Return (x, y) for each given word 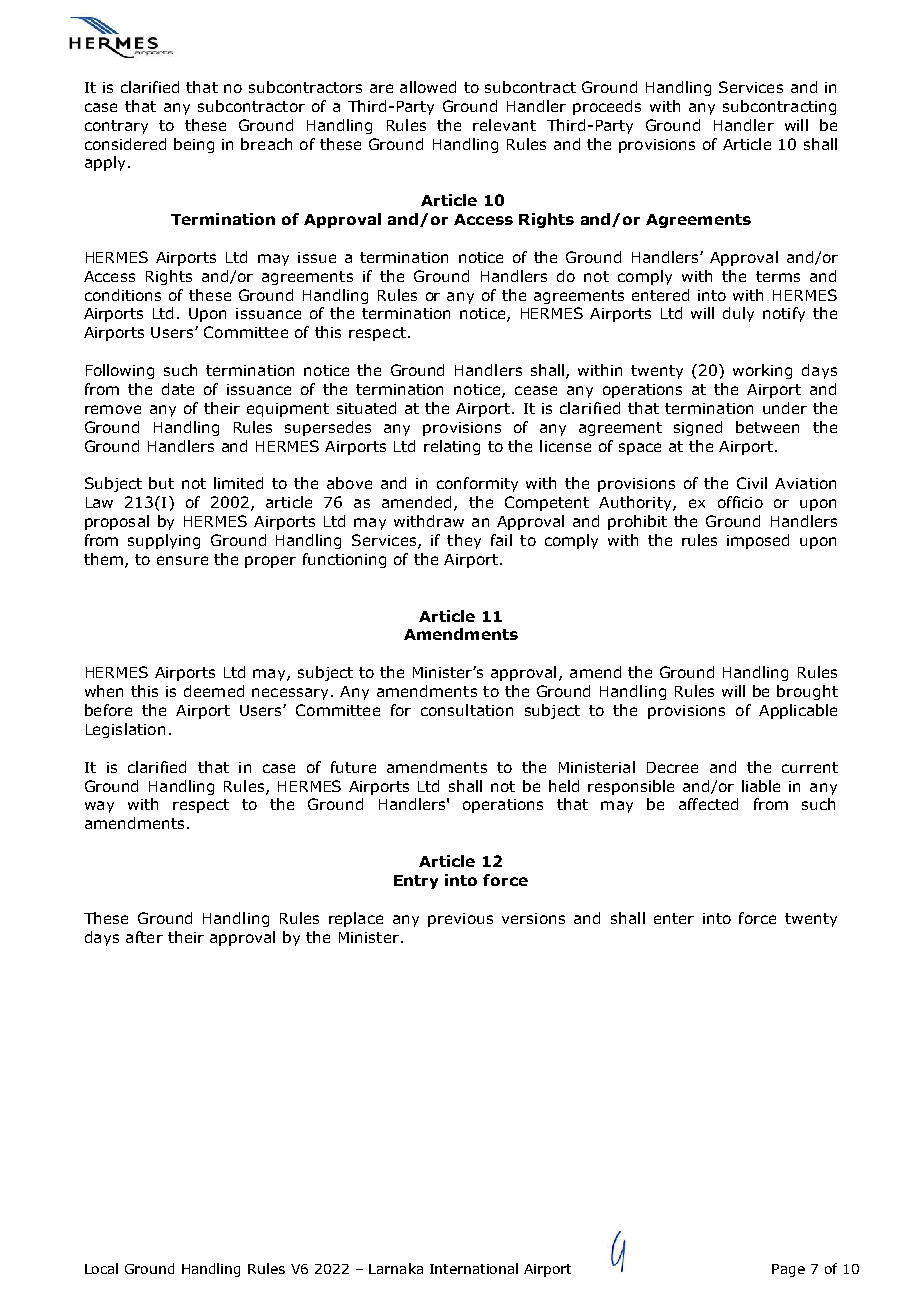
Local (101, 1268)
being (194, 145)
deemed (214, 691)
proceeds (607, 107)
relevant (504, 125)
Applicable (798, 711)
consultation (467, 710)
